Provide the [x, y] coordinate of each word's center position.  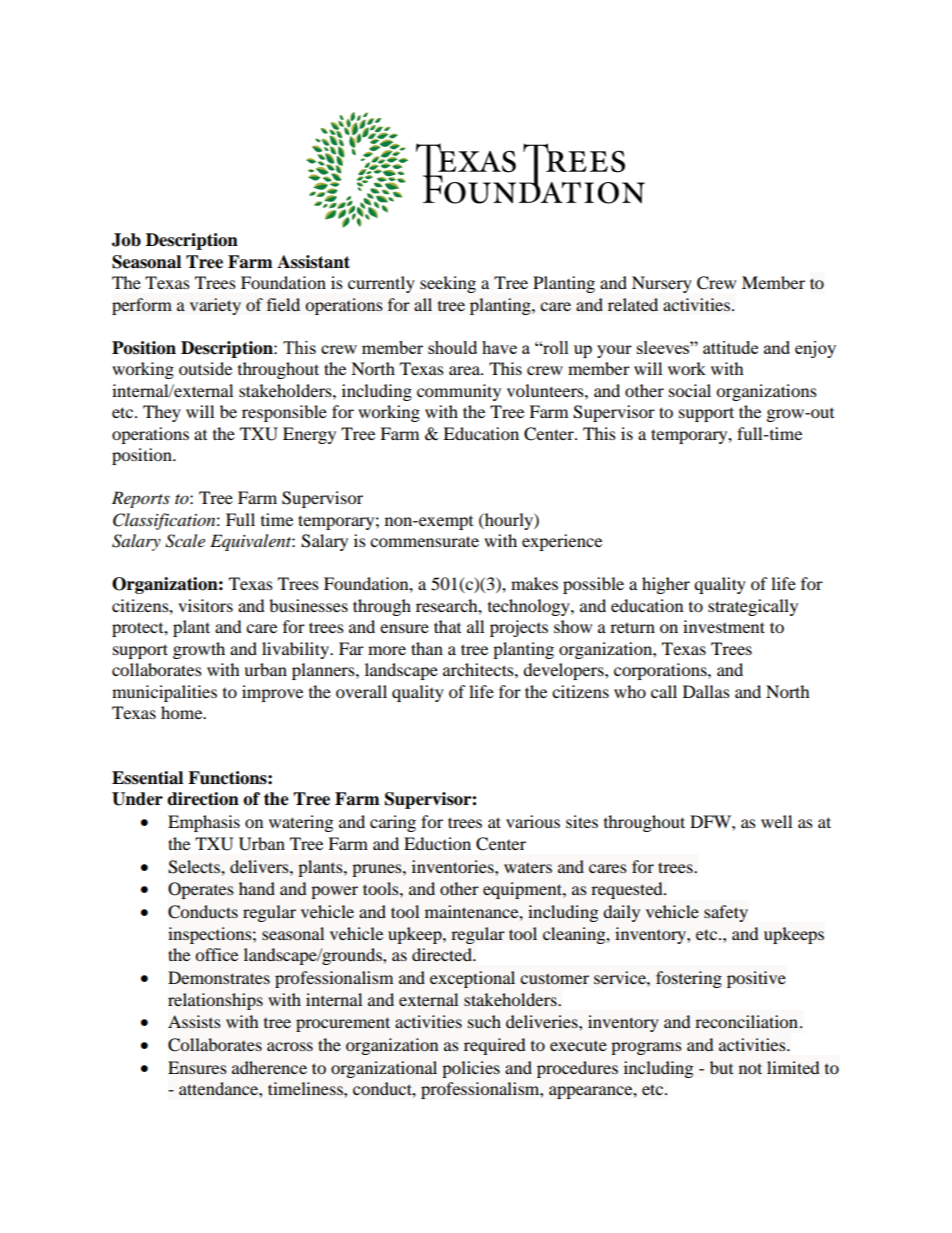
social [690, 390]
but [721, 1067]
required [495, 1046]
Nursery [662, 284]
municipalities [164, 693]
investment [724, 626]
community [459, 392]
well [776, 821]
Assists [194, 1021]
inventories [454, 866]
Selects [195, 867]
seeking [448, 284]
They [162, 413]
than [427, 648]
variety [215, 306]
